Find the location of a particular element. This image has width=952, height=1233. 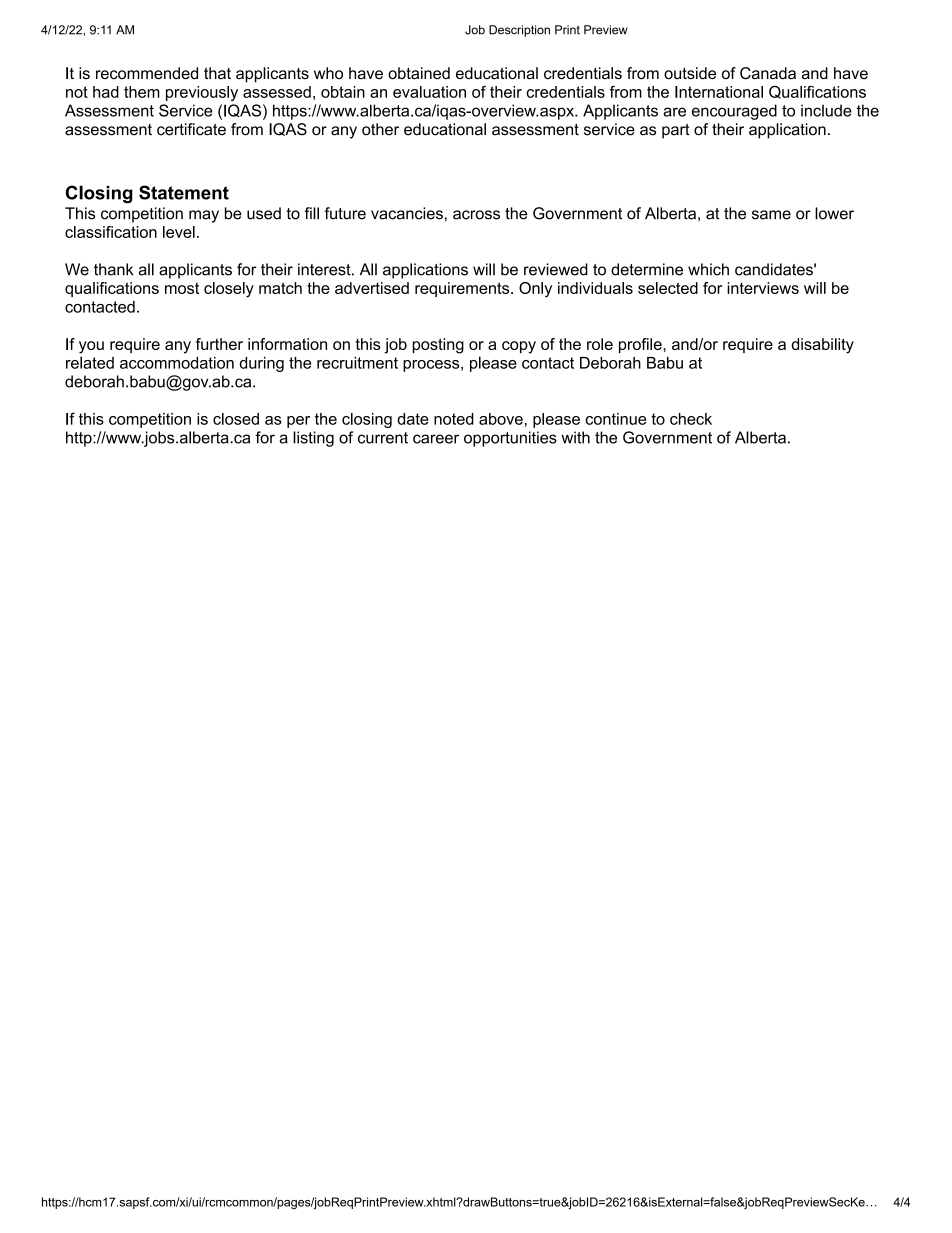

level is located at coordinates (179, 232).
